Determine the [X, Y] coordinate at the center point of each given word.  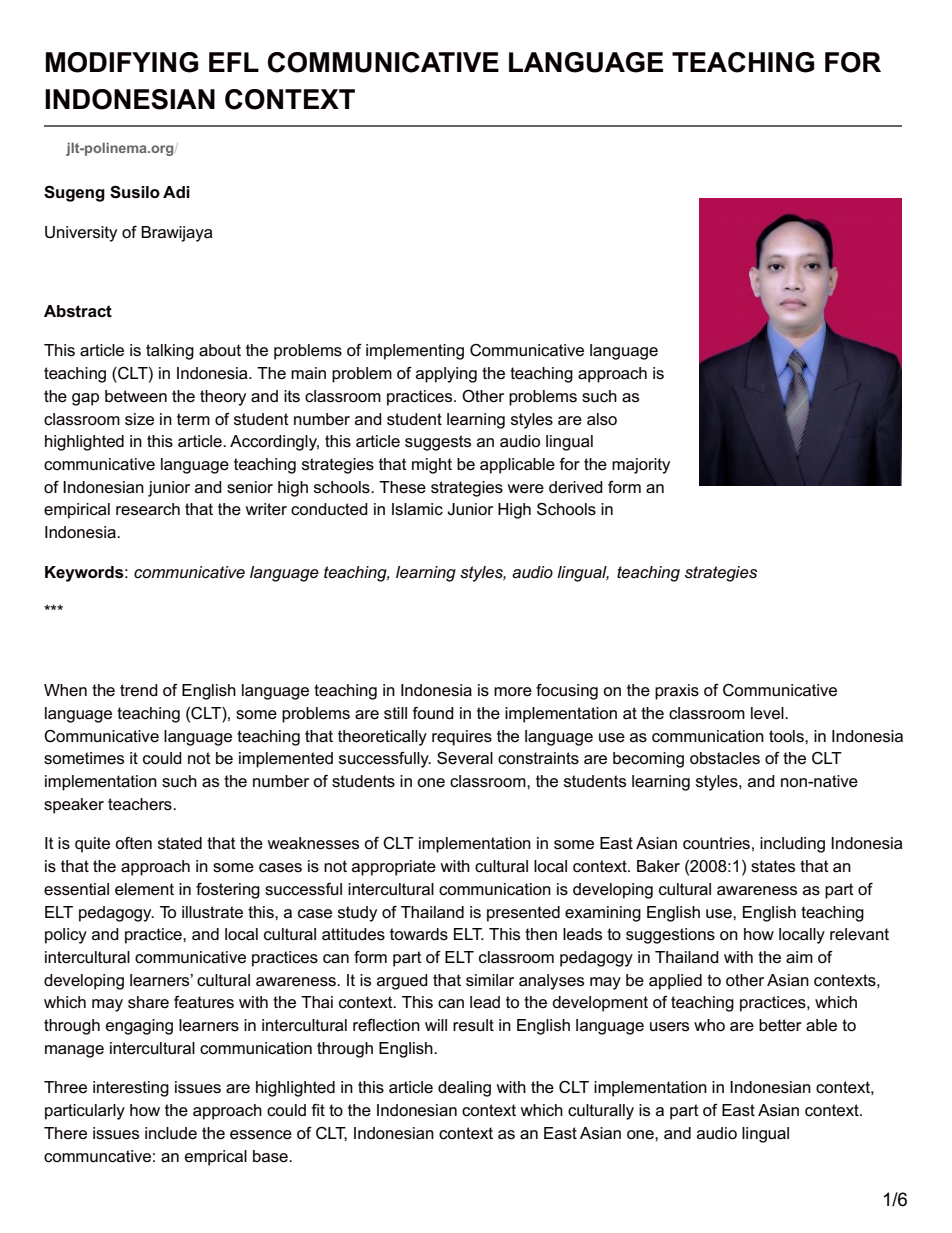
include [171, 1133]
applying [446, 375]
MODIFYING [122, 62]
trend [139, 690]
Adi [176, 192]
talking [170, 352]
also [602, 419]
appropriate [394, 868]
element [144, 889]
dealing [464, 1089]
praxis [677, 692]
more [513, 692]
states [773, 866]
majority [641, 466]
